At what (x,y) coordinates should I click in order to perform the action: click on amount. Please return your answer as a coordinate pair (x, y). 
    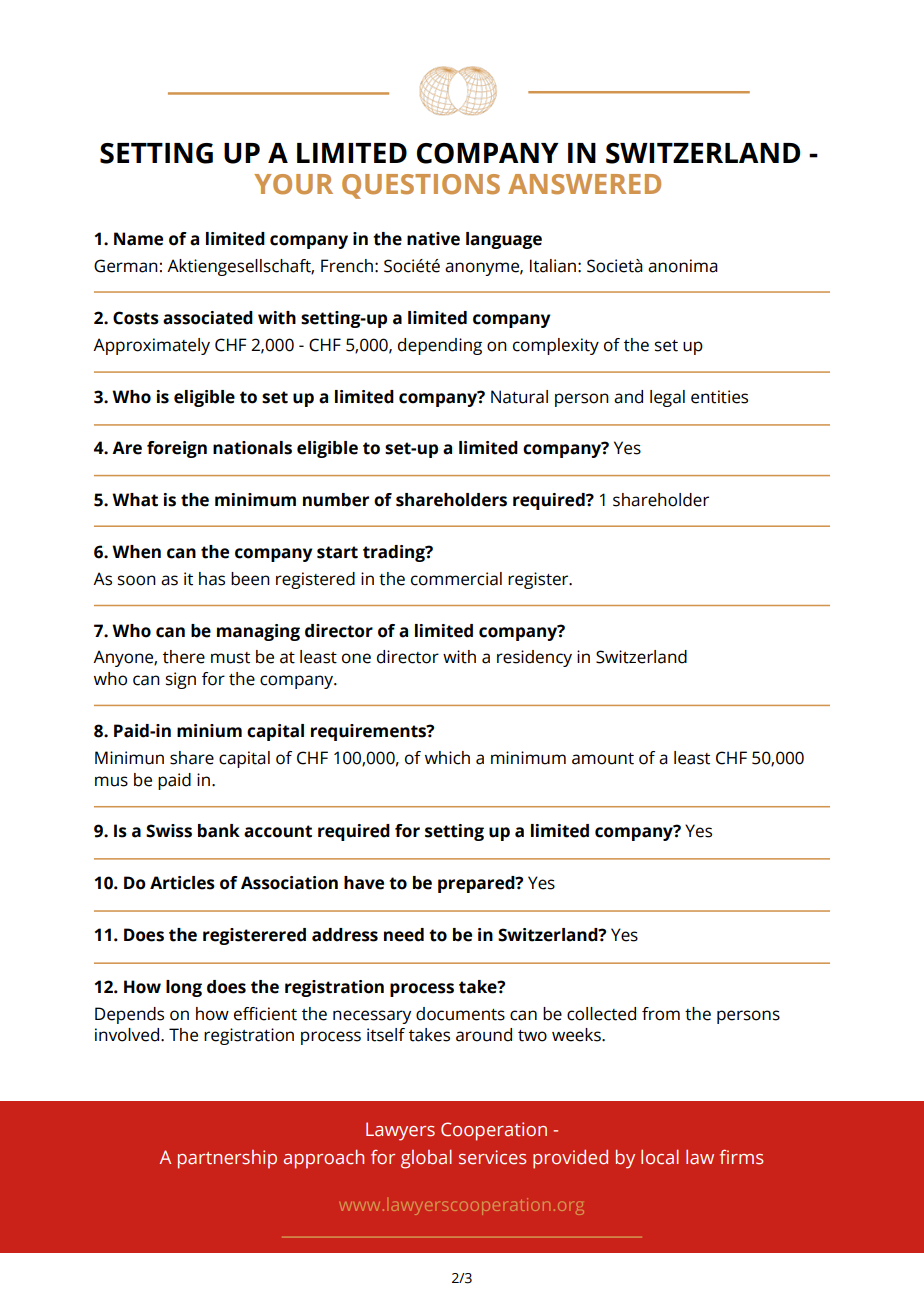
    Looking at the image, I should click on (603, 759).
